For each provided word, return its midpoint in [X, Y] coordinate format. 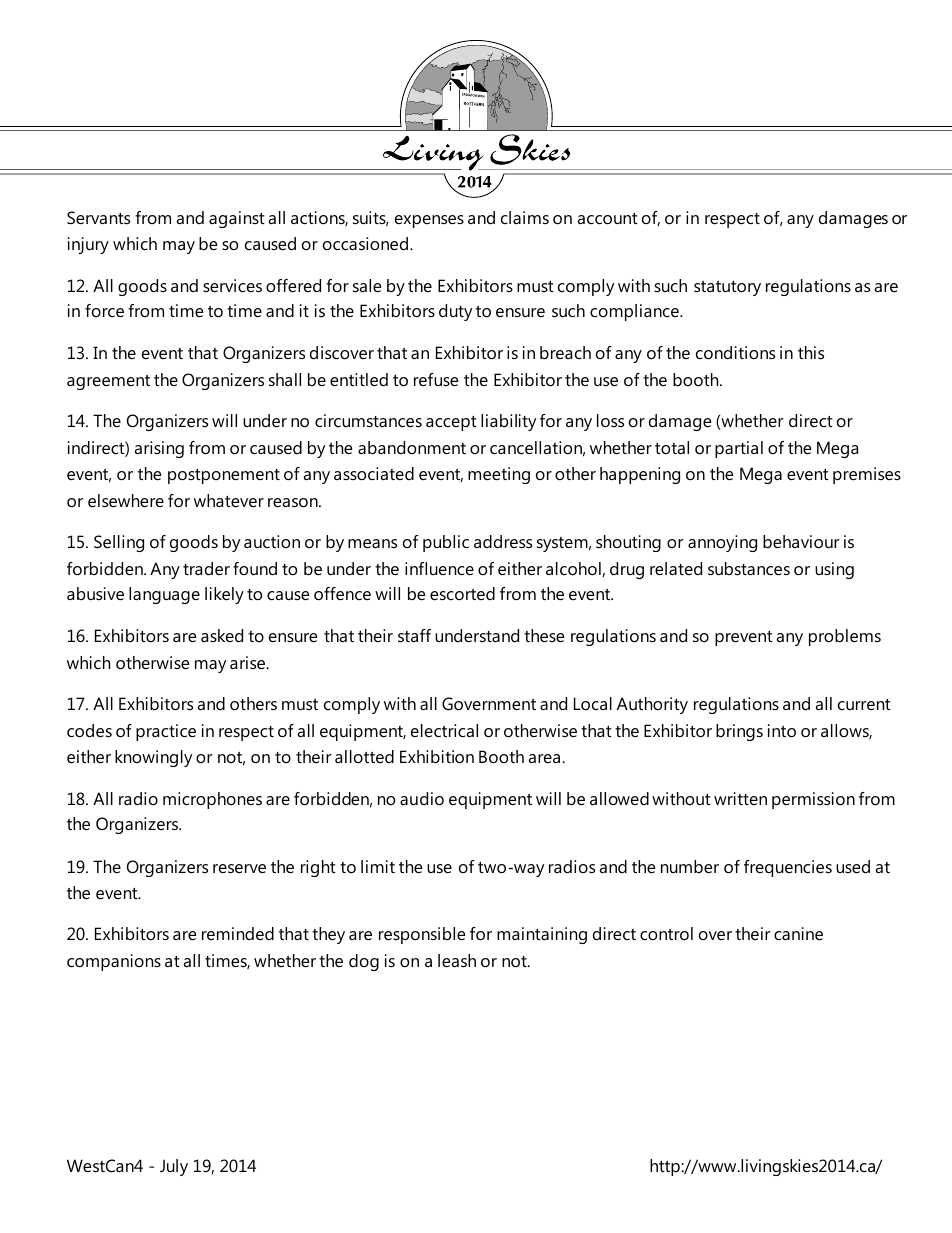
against [237, 219]
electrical [444, 731]
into [782, 731]
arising [159, 449]
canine [798, 934]
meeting [499, 475]
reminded [238, 933]
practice [166, 732]
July [174, 1167]
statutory [727, 288]
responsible [422, 935]
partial [739, 449]
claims [525, 217]
